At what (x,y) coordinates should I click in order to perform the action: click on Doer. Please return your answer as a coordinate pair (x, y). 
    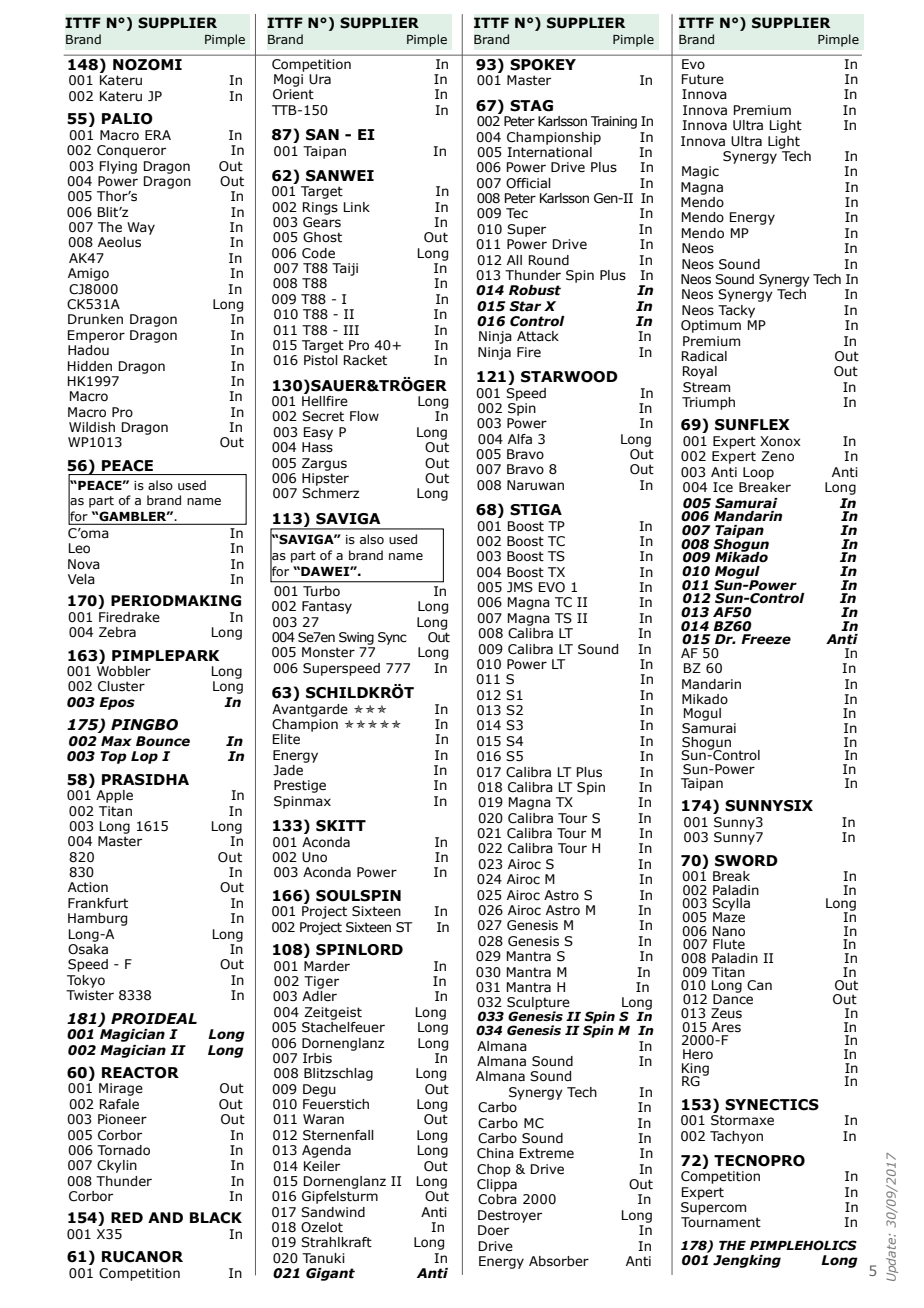
    Looking at the image, I should click on (493, 1230).
